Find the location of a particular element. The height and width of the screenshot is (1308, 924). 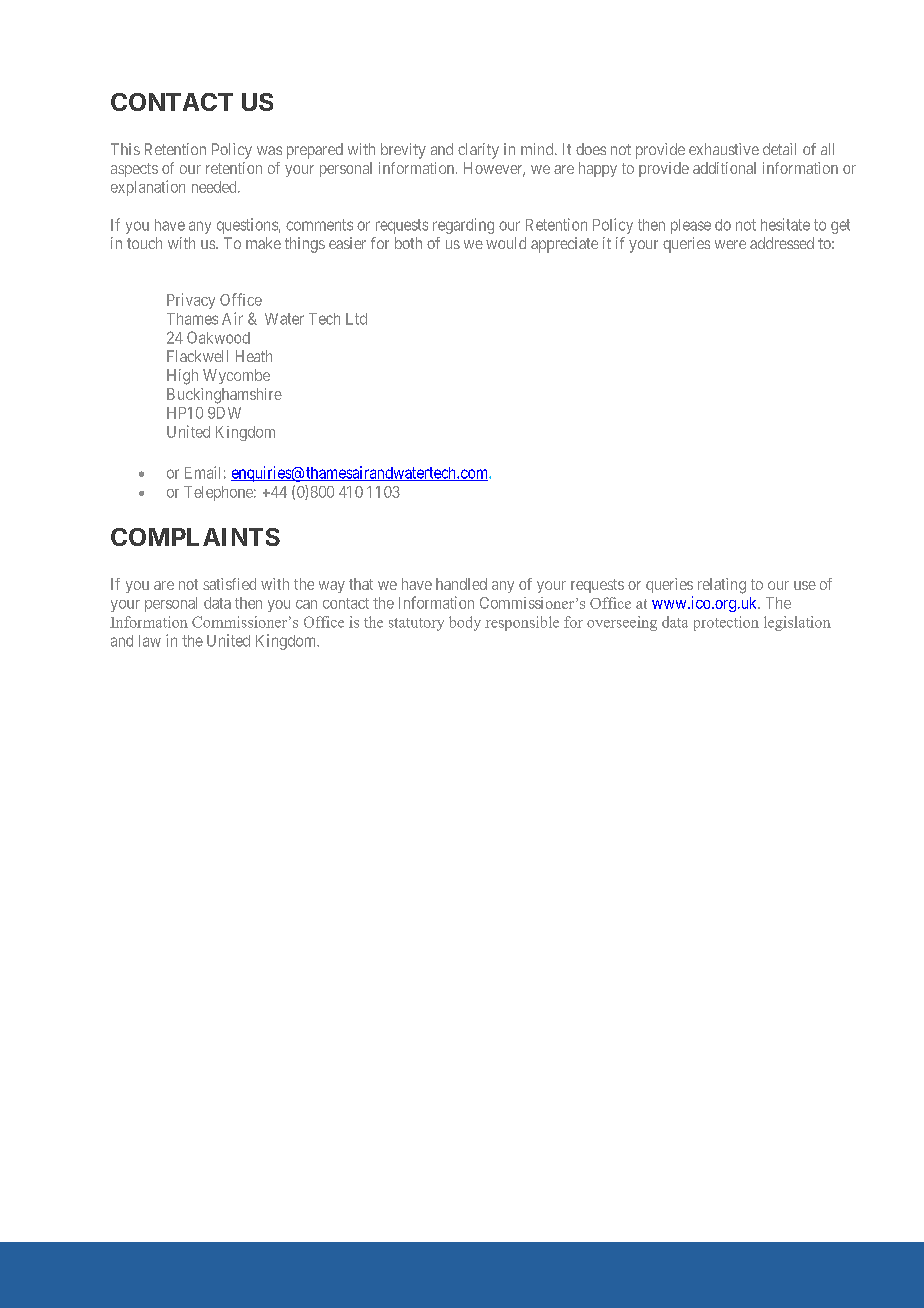

clarity is located at coordinates (478, 151).
